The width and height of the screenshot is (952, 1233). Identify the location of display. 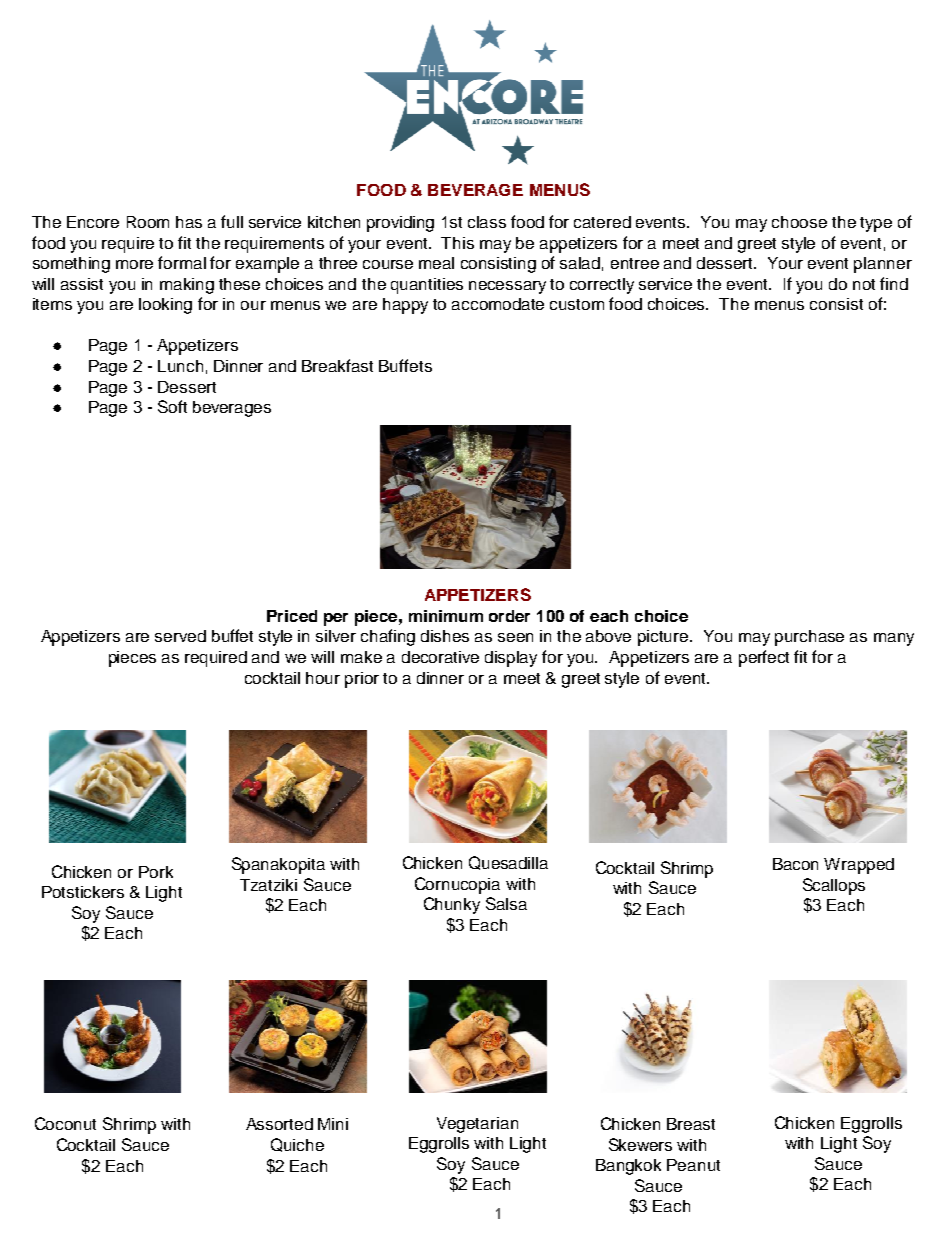
(511, 659).
